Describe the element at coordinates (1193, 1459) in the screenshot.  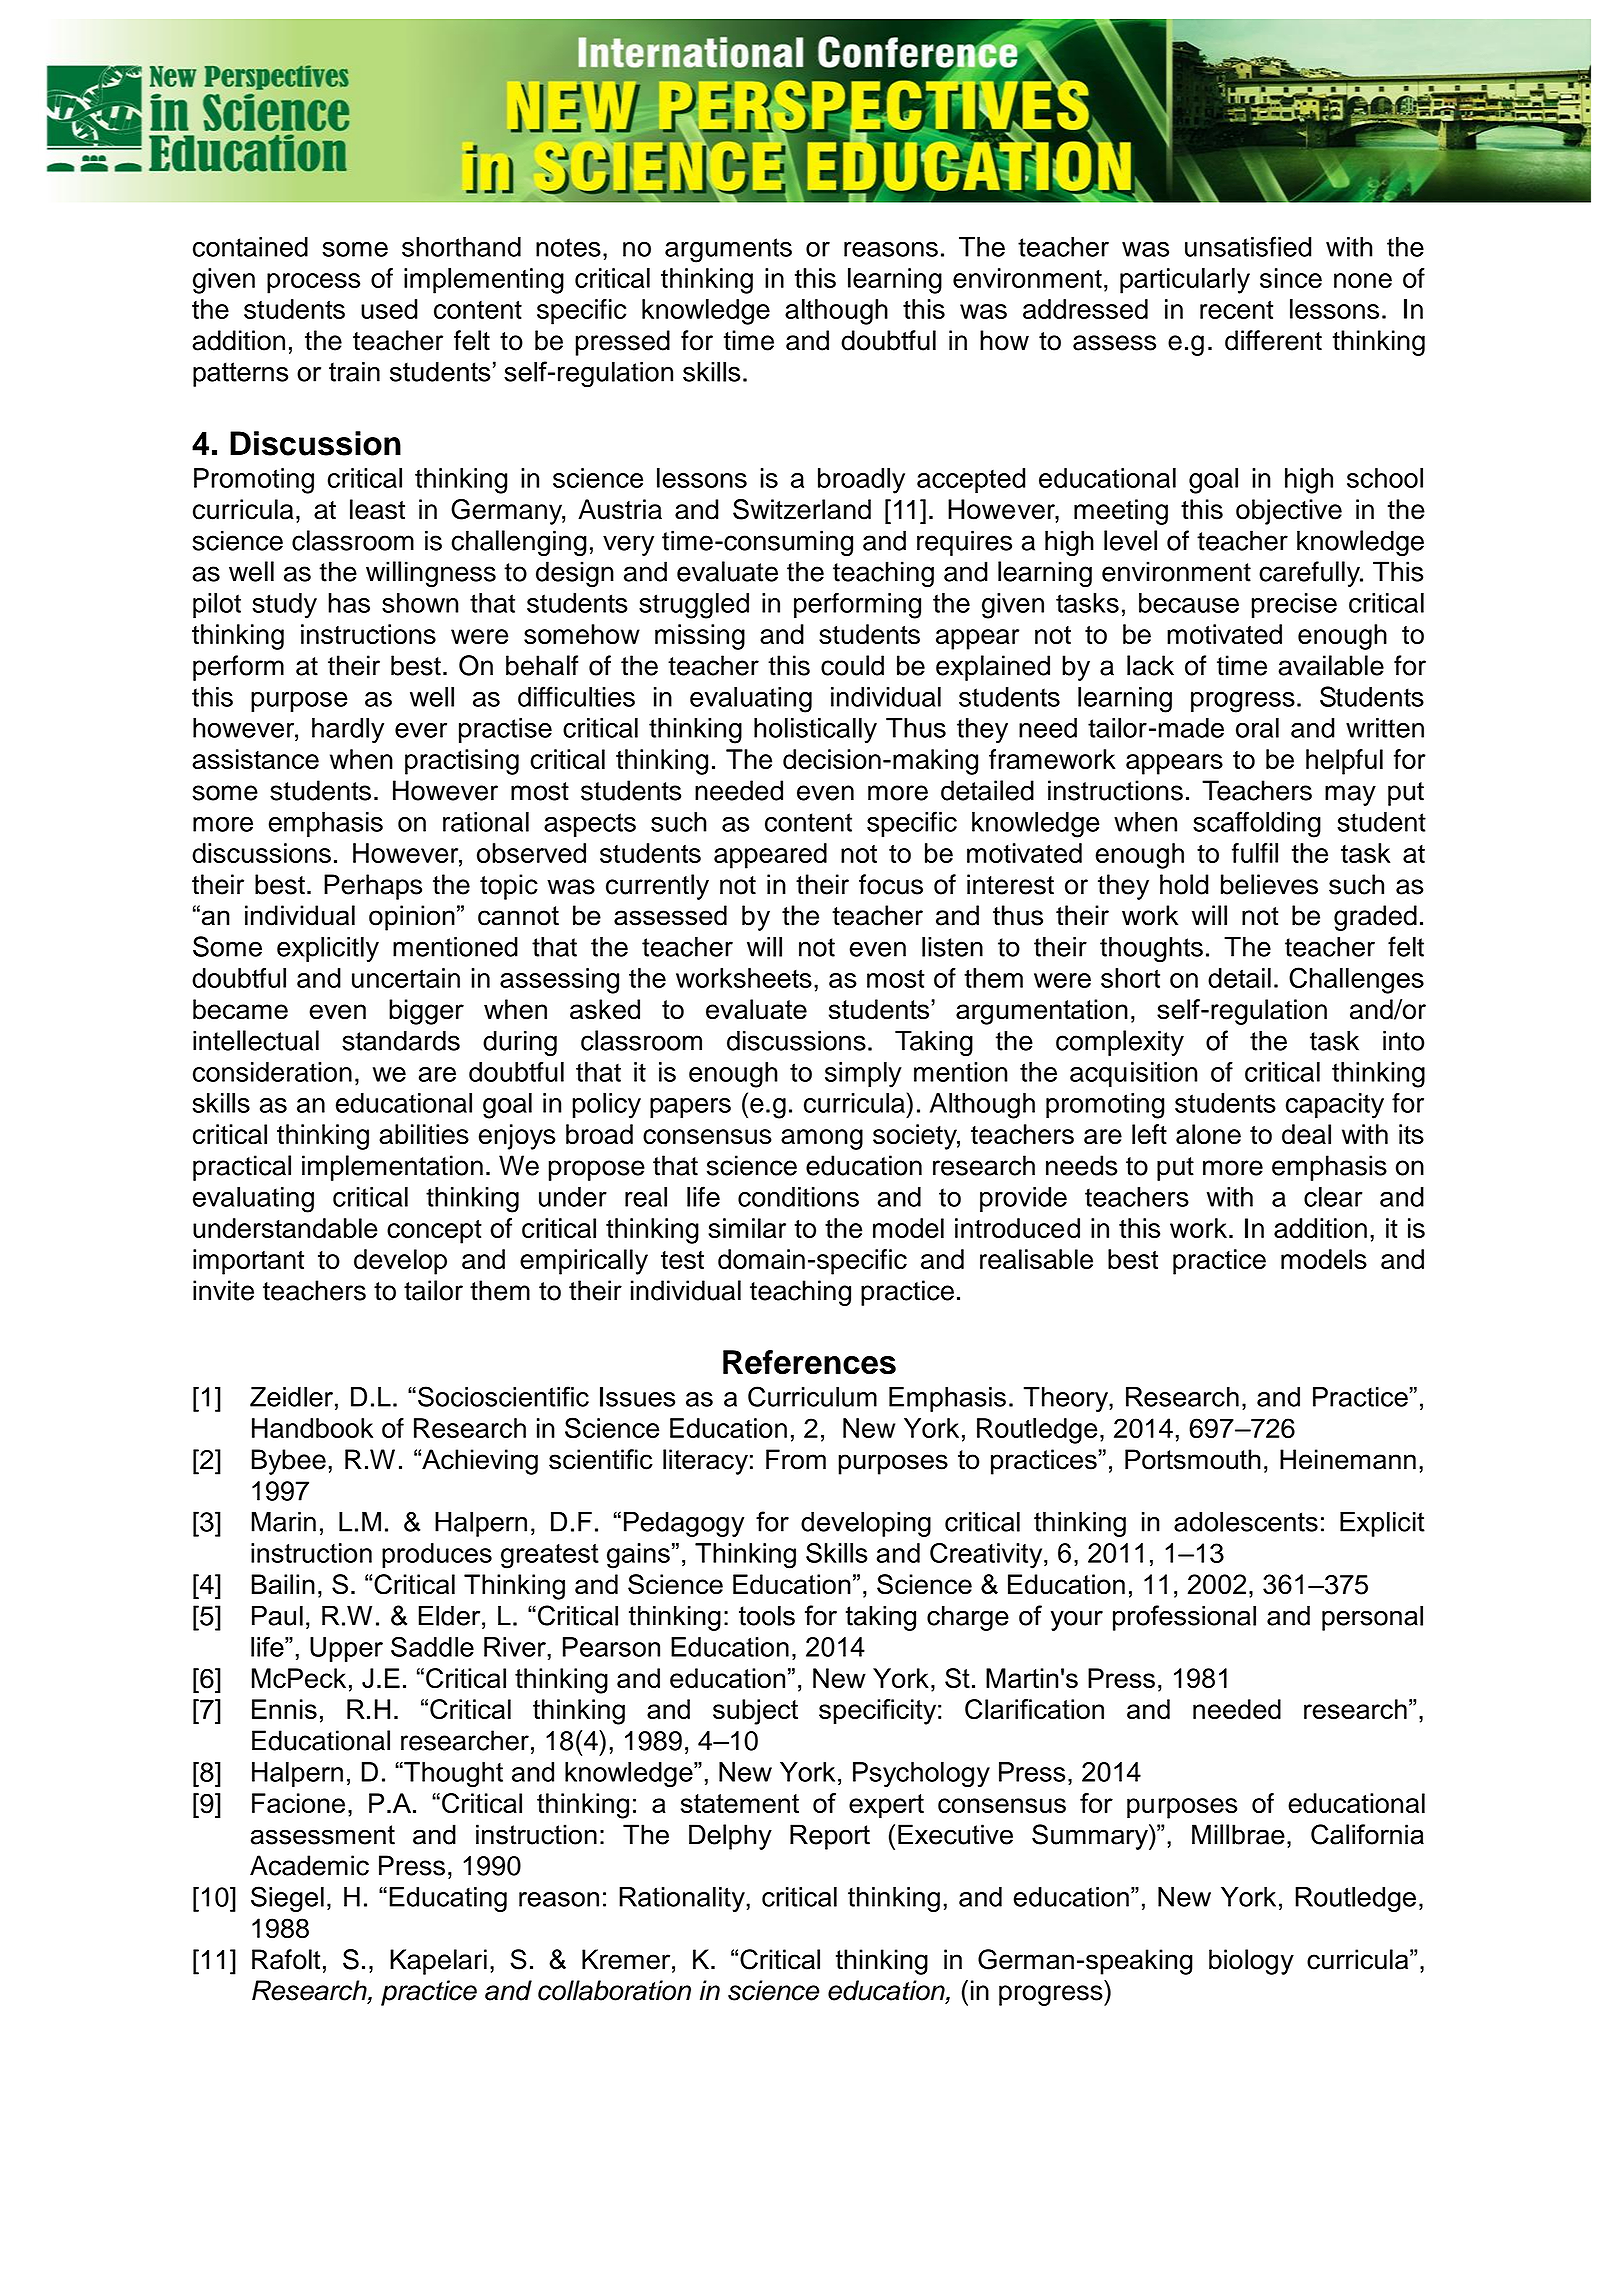
I see `Portsmouth` at that location.
